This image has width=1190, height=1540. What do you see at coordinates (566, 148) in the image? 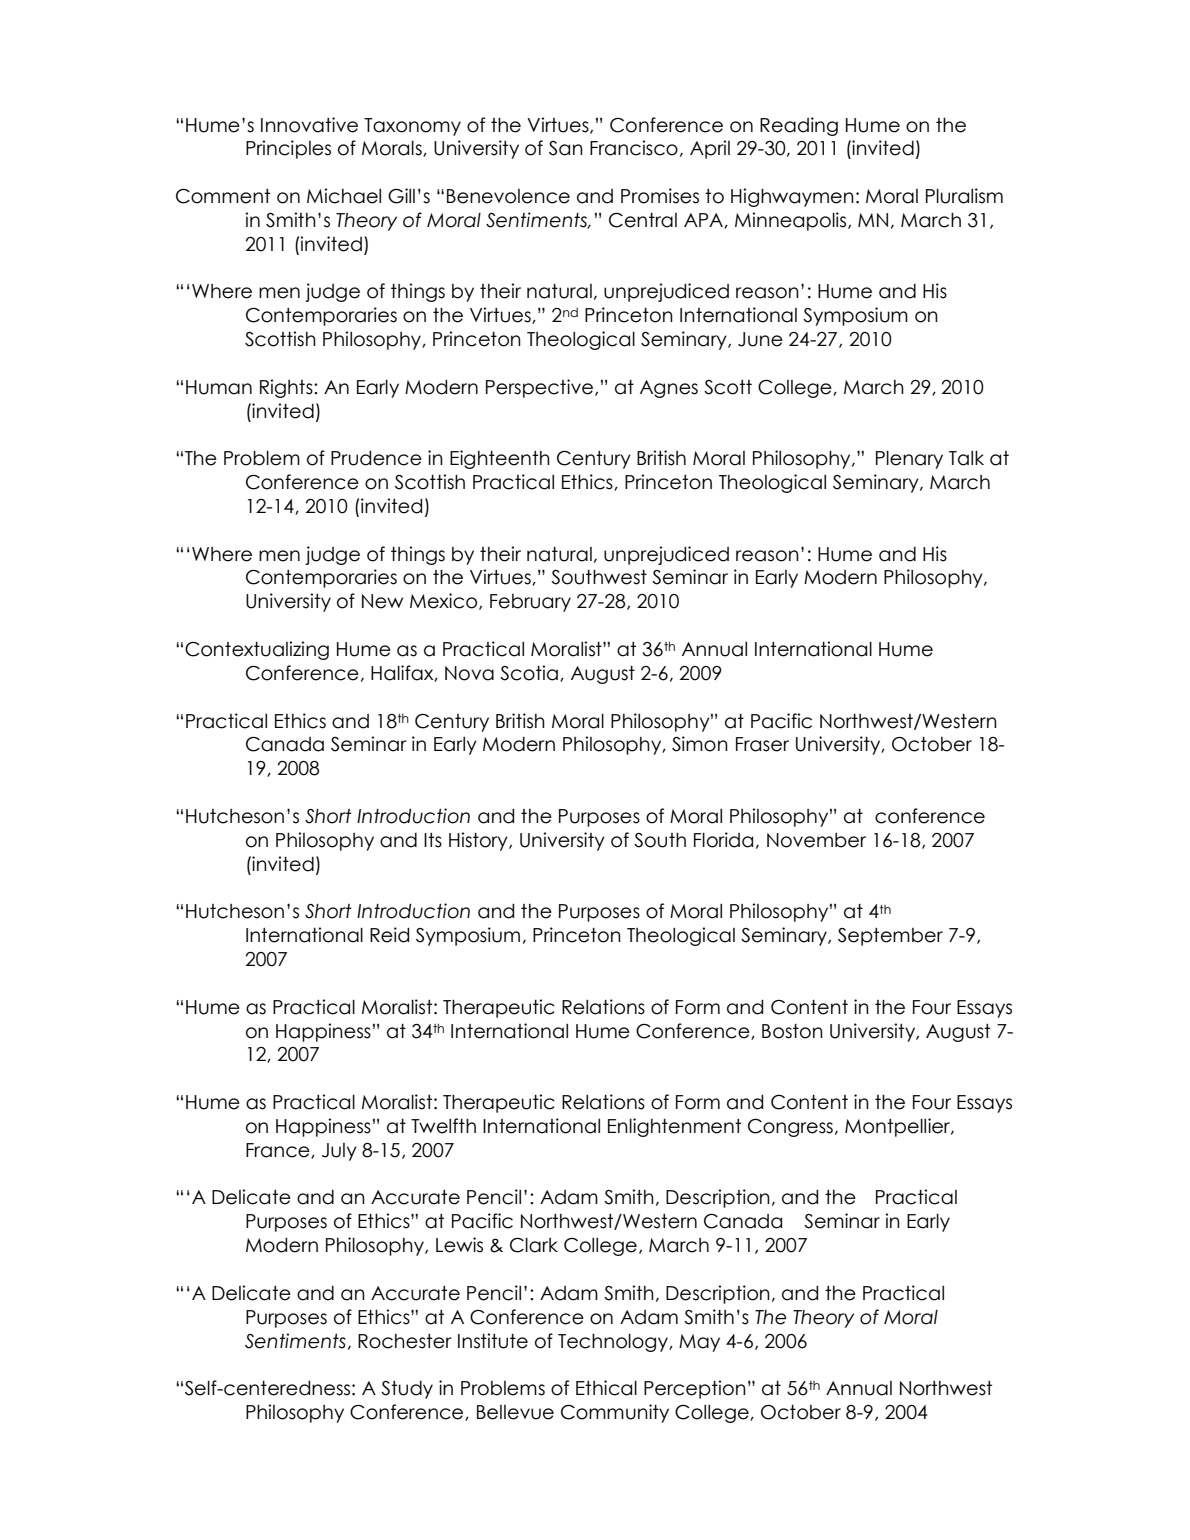
I see `San` at bounding box center [566, 148].
